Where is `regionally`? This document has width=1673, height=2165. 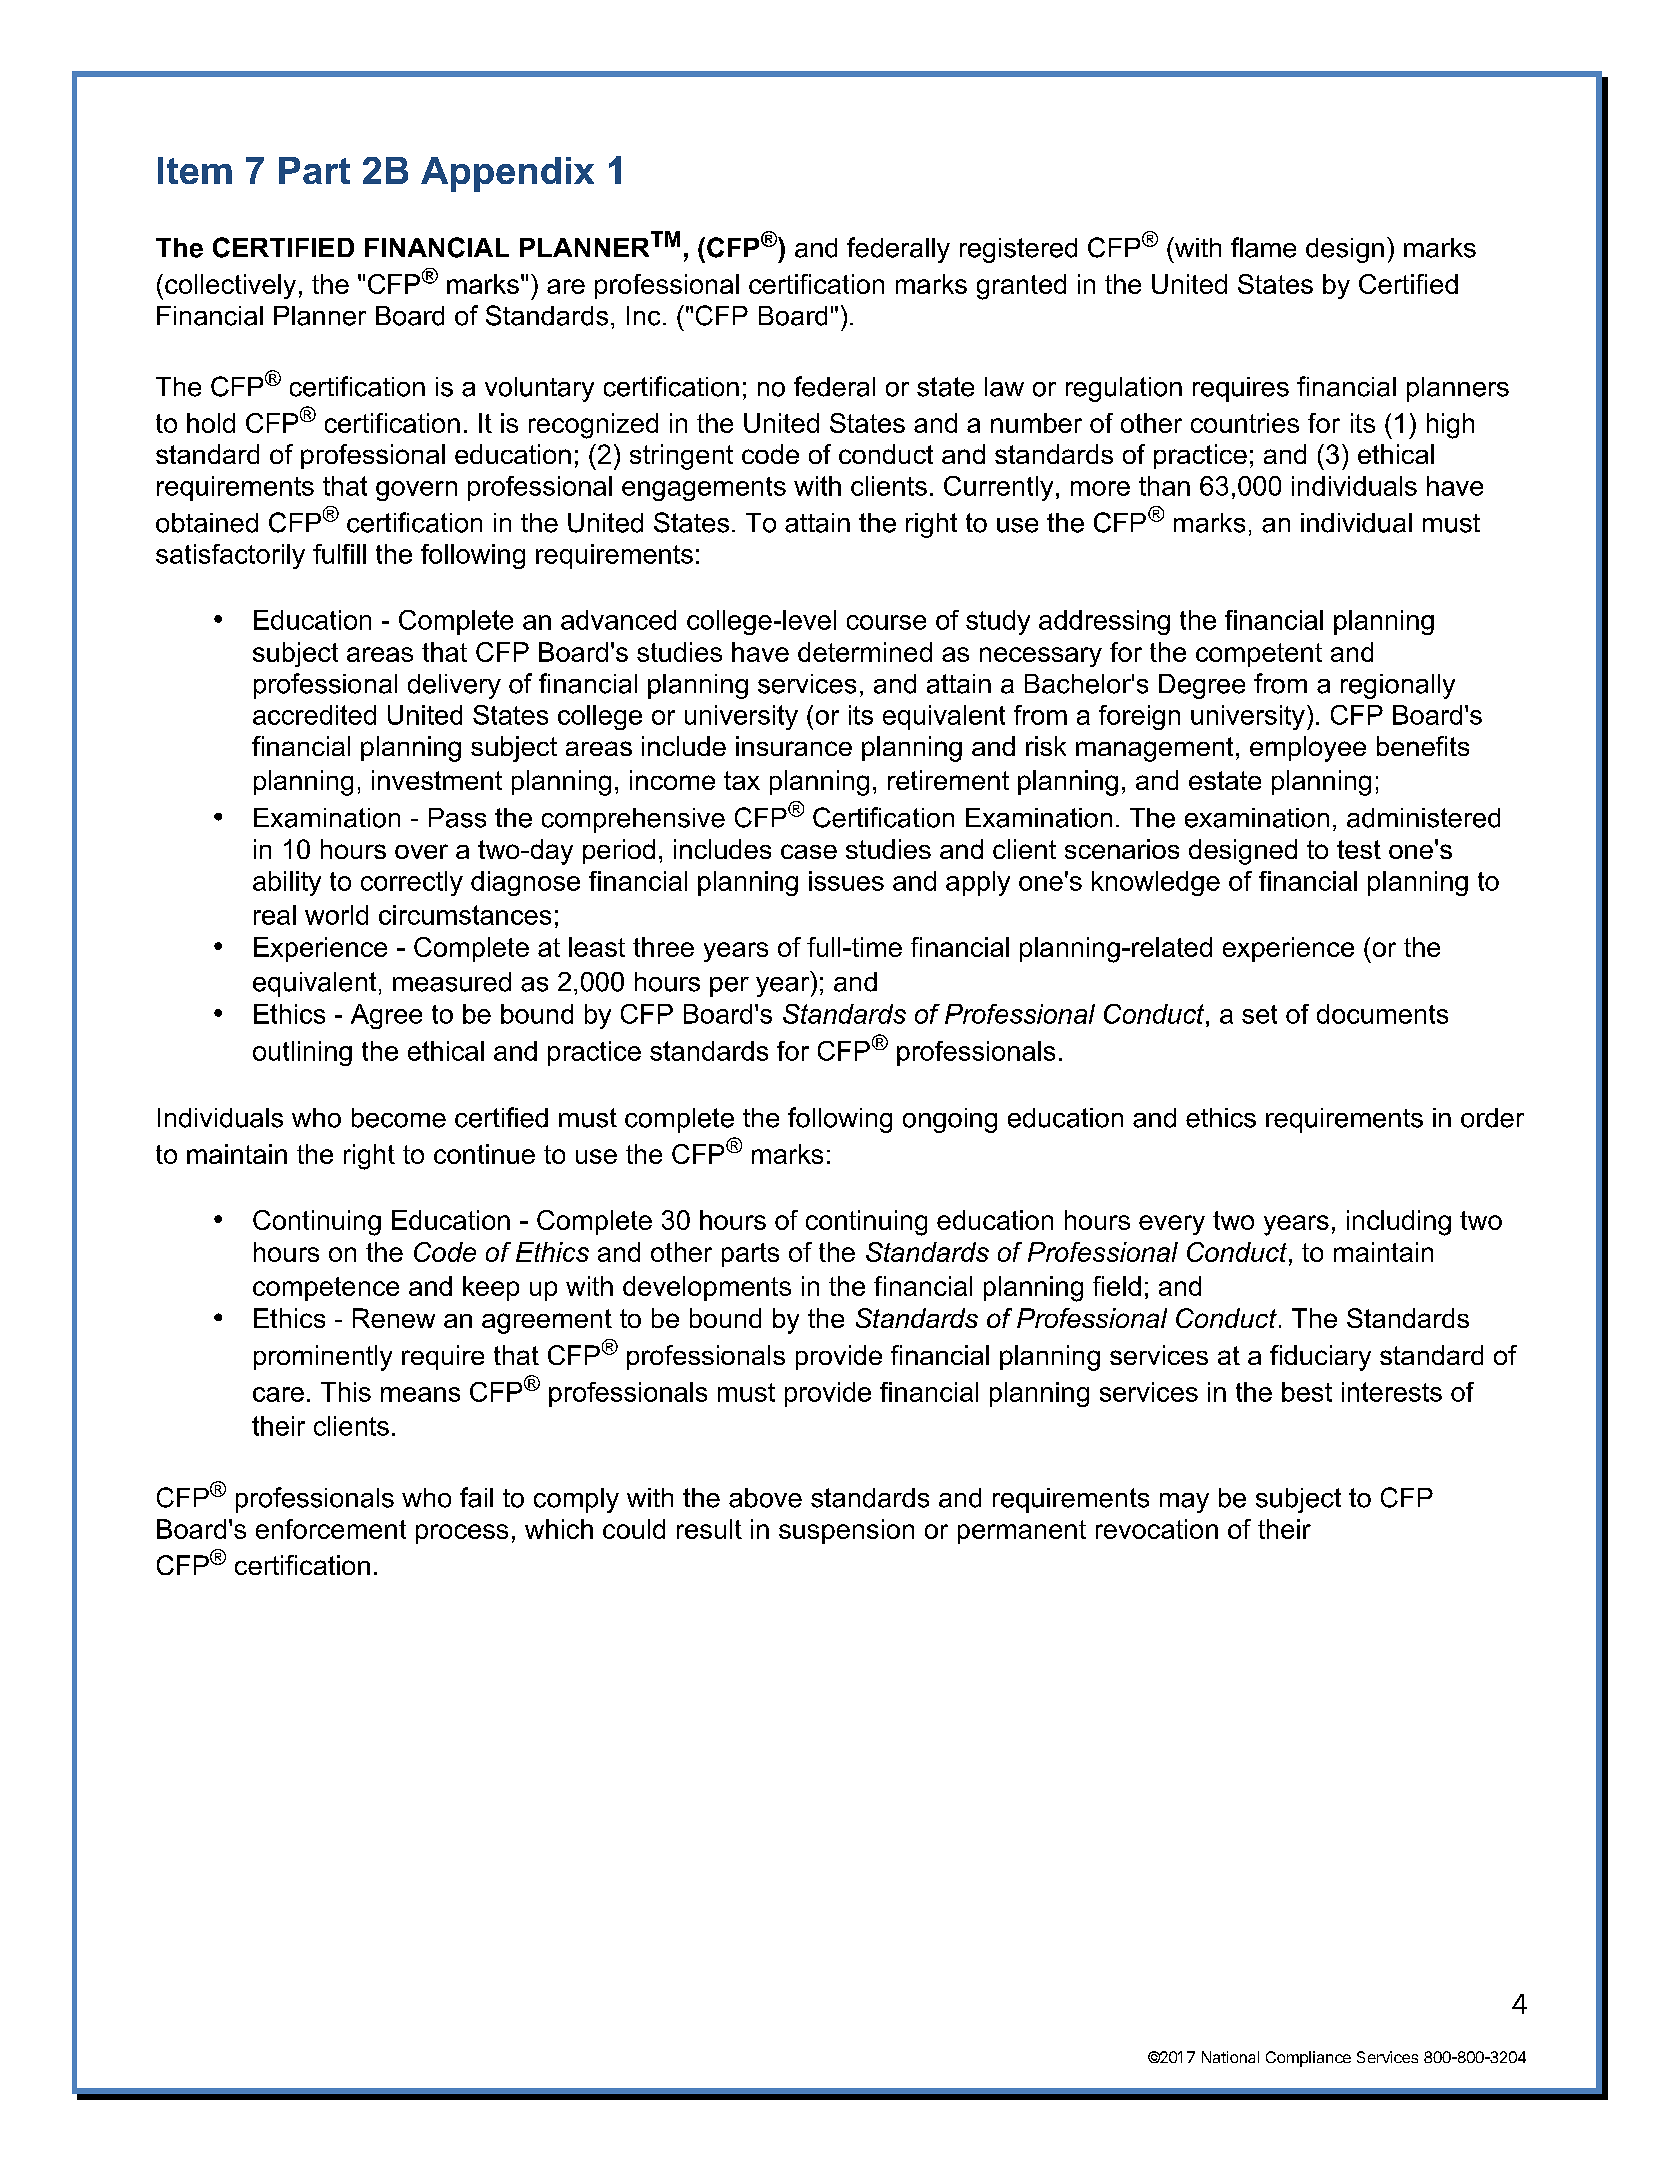 regionally is located at coordinates (1398, 686).
